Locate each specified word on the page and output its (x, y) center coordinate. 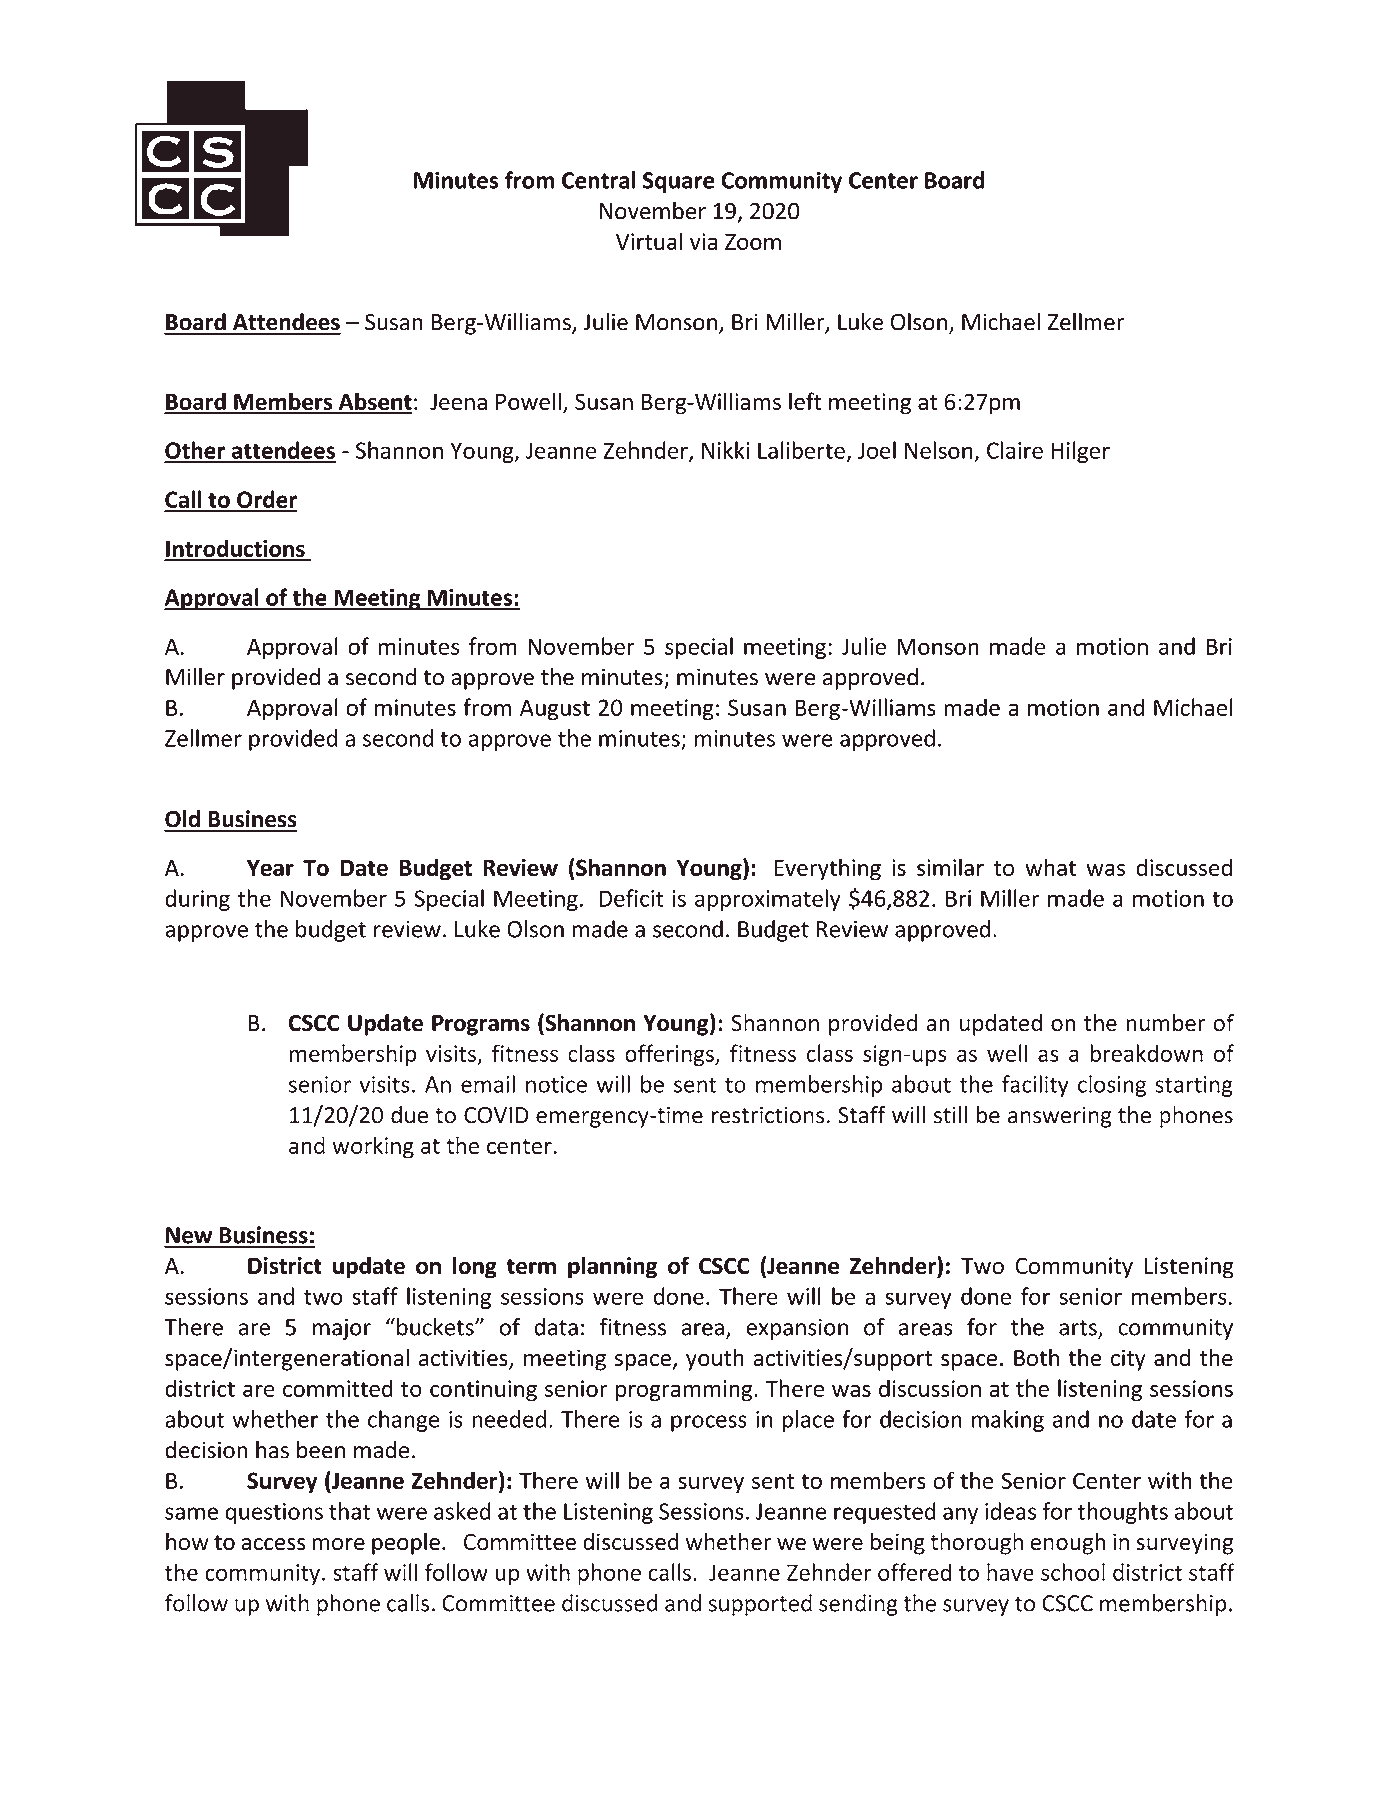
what (1050, 867)
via (703, 241)
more (338, 1544)
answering (1060, 1117)
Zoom (753, 241)
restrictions (768, 1115)
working (373, 1147)
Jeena (458, 401)
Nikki (726, 450)
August (555, 710)
